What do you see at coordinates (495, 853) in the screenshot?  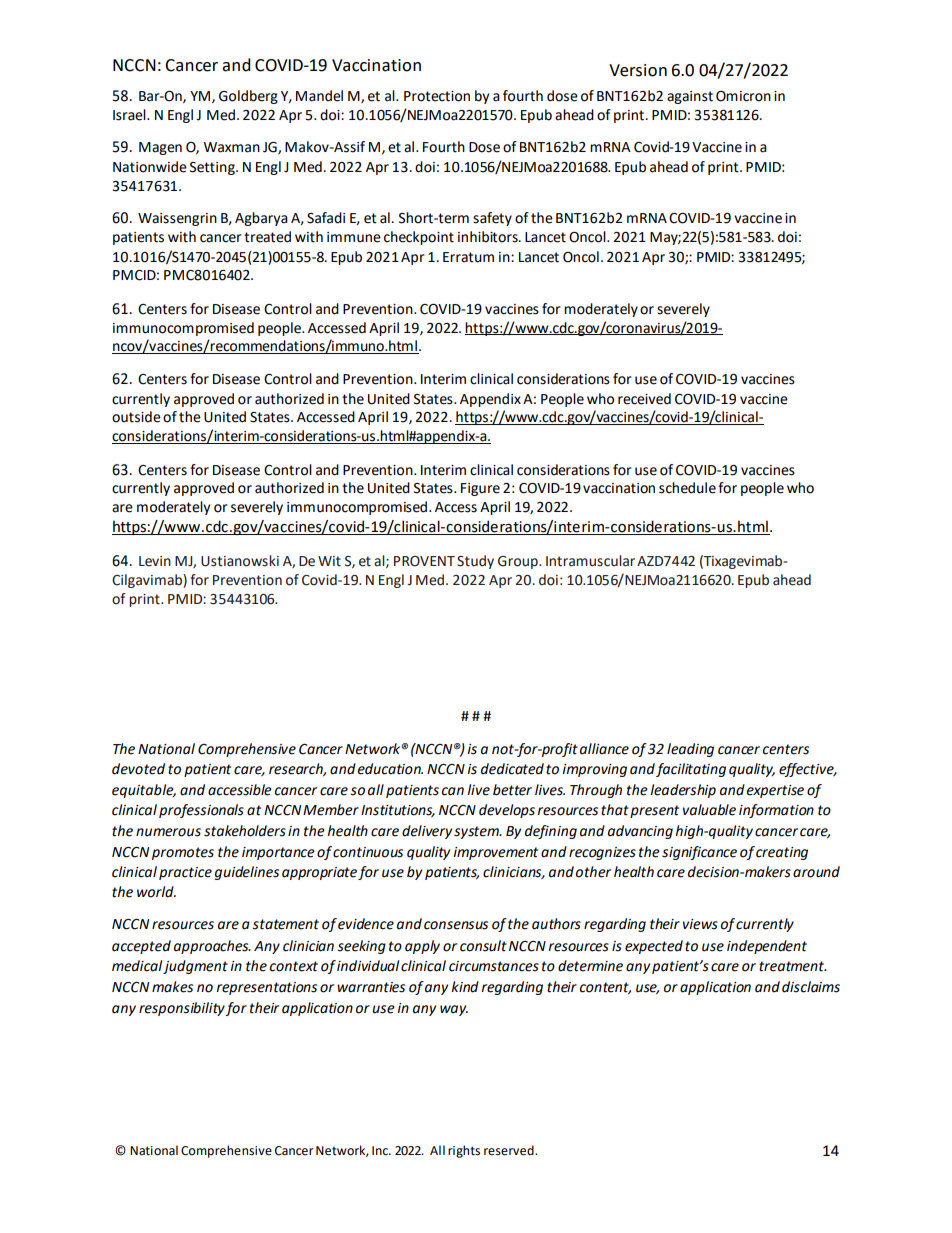 I see `improvement` at bounding box center [495, 853].
